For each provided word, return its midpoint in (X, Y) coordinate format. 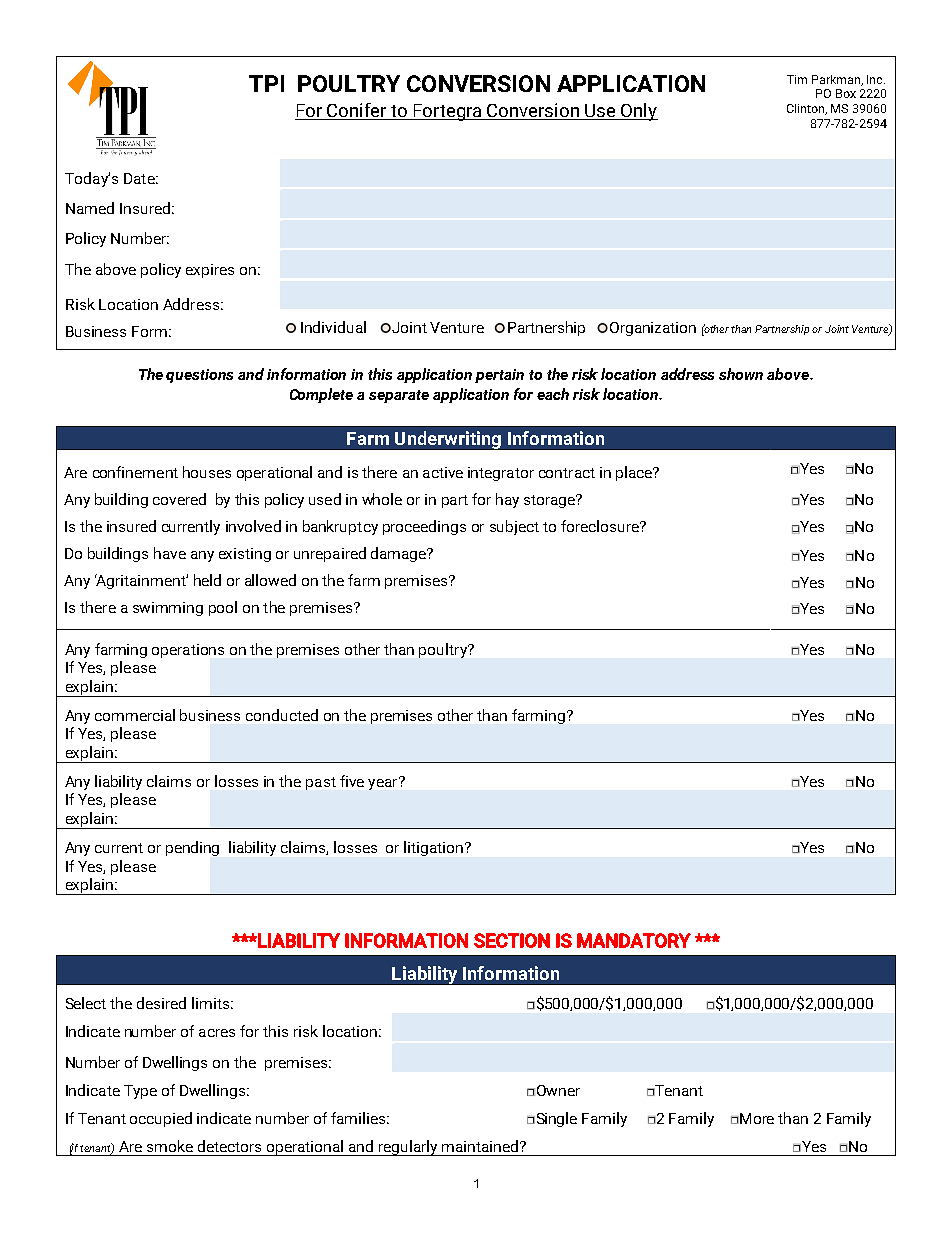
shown (741, 374)
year (384, 783)
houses (207, 472)
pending (192, 848)
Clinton (807, 109)
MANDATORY (634, 940)
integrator (501, 474)
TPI (266, 83)
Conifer (357, 111)
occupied (161, 1119)
